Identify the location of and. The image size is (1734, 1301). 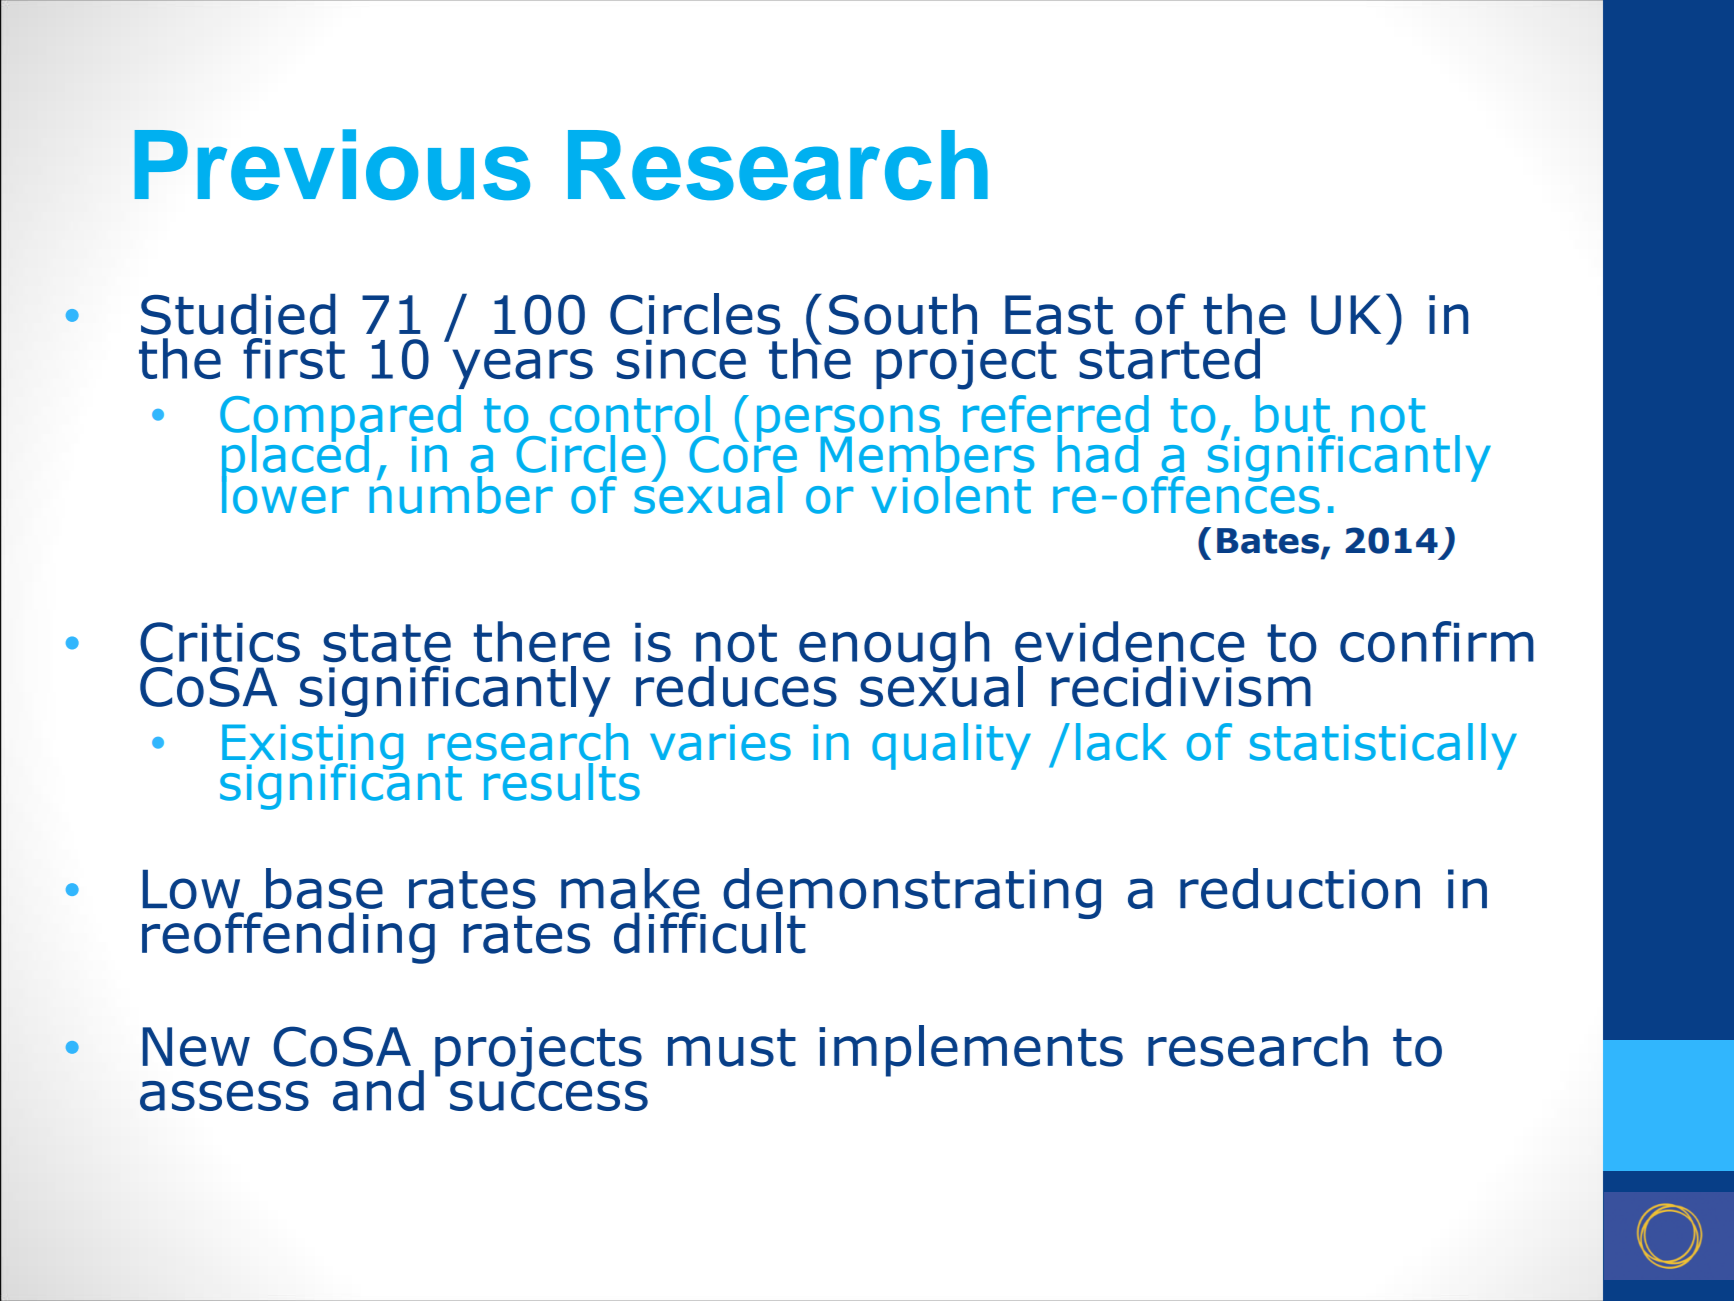
(378, 1090).
